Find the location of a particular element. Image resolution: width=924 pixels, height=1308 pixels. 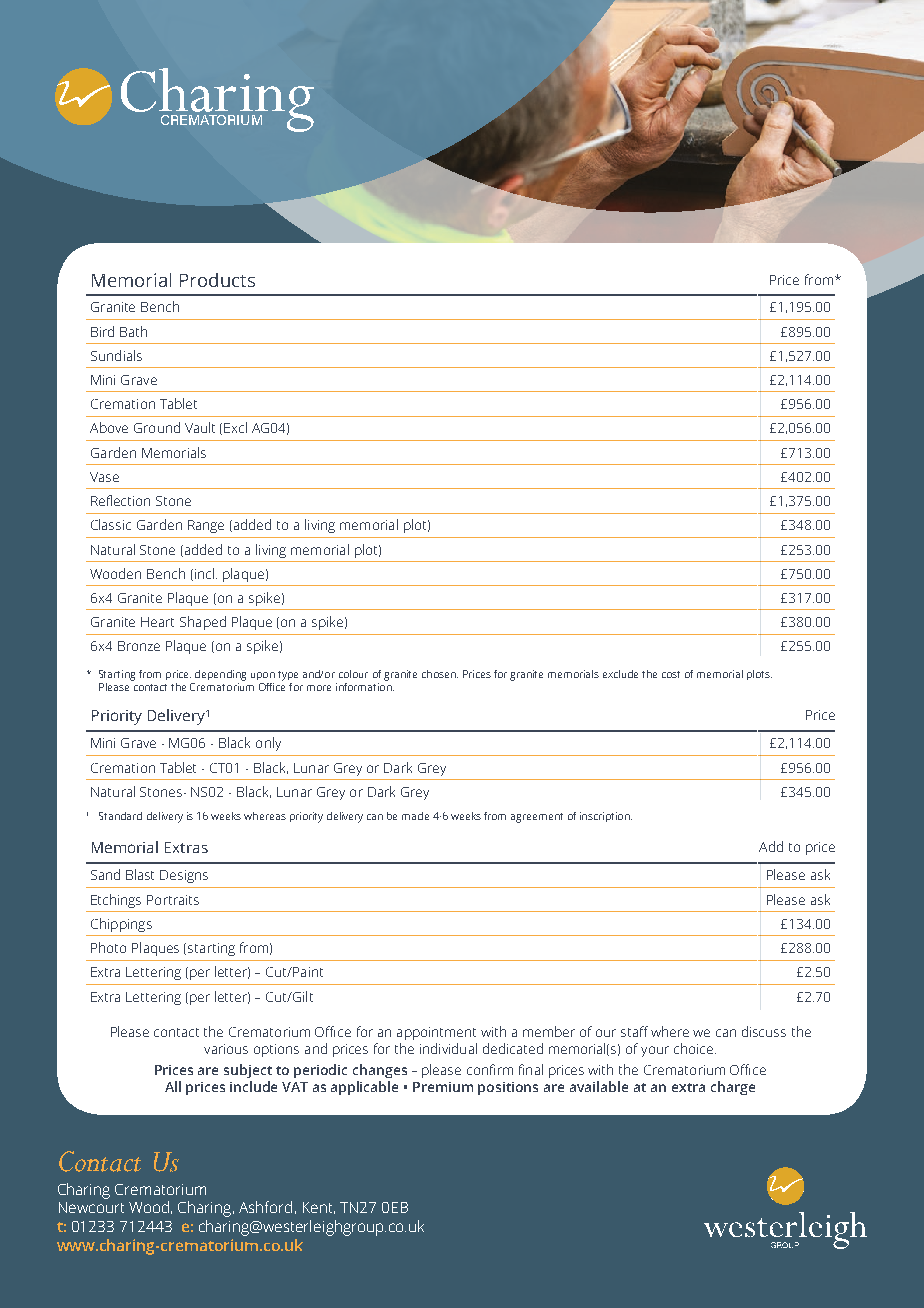

cost is located at coordinates (671, 674).
